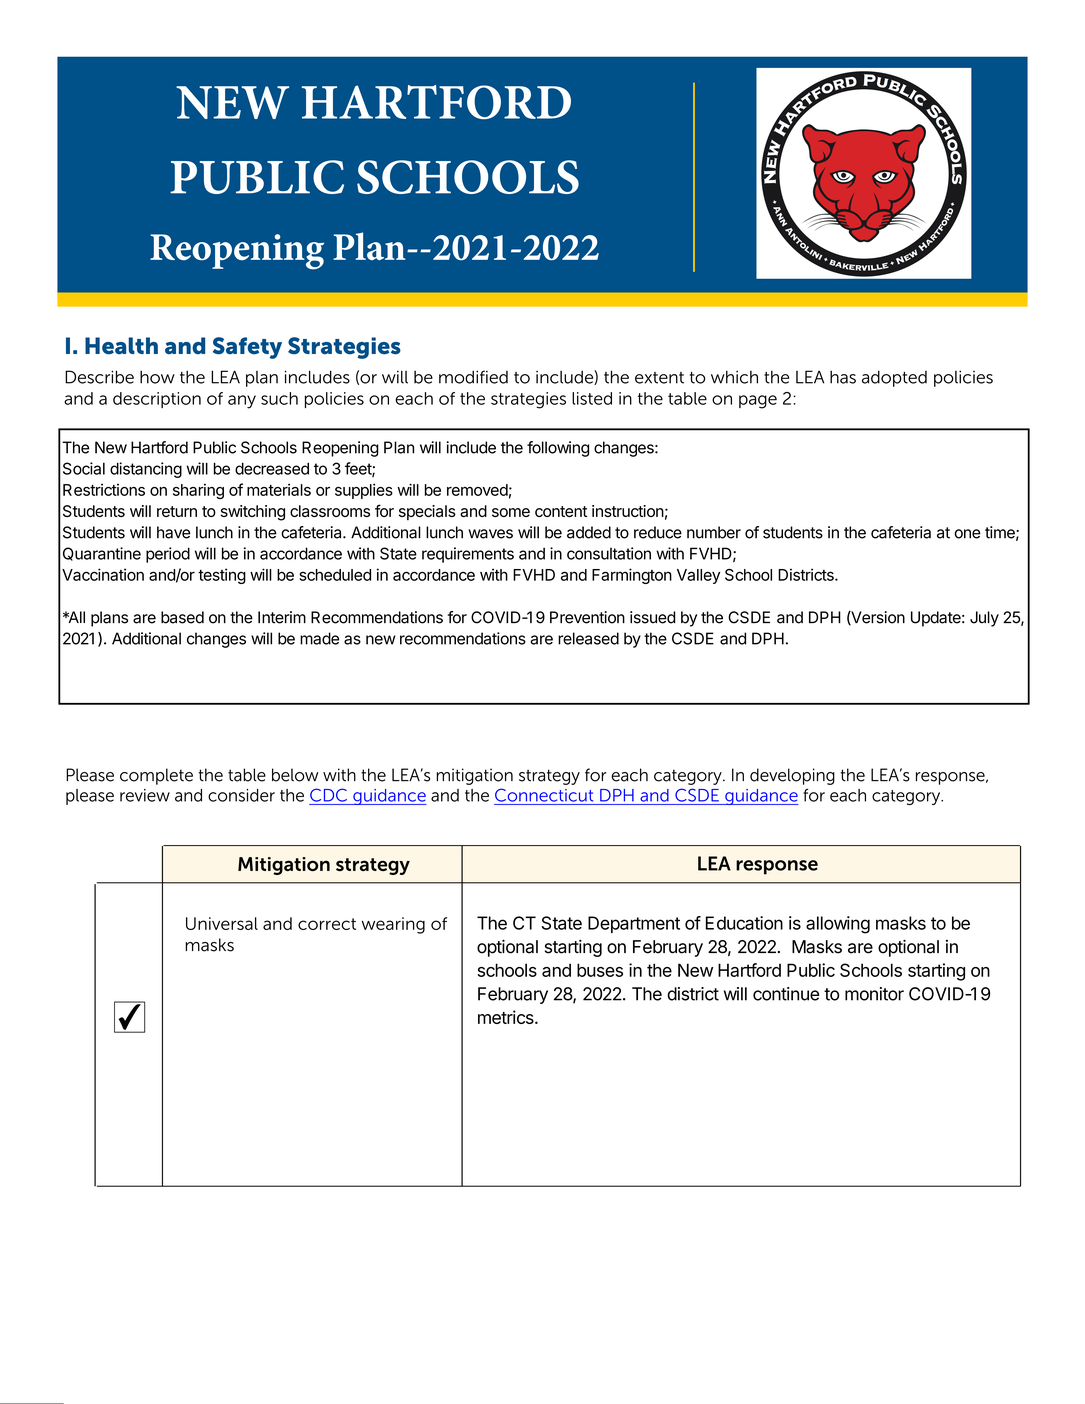  What do you see at coordinates (222, 923) in the screenshot?
I see `Universal` at bounding box center [222, 923].
